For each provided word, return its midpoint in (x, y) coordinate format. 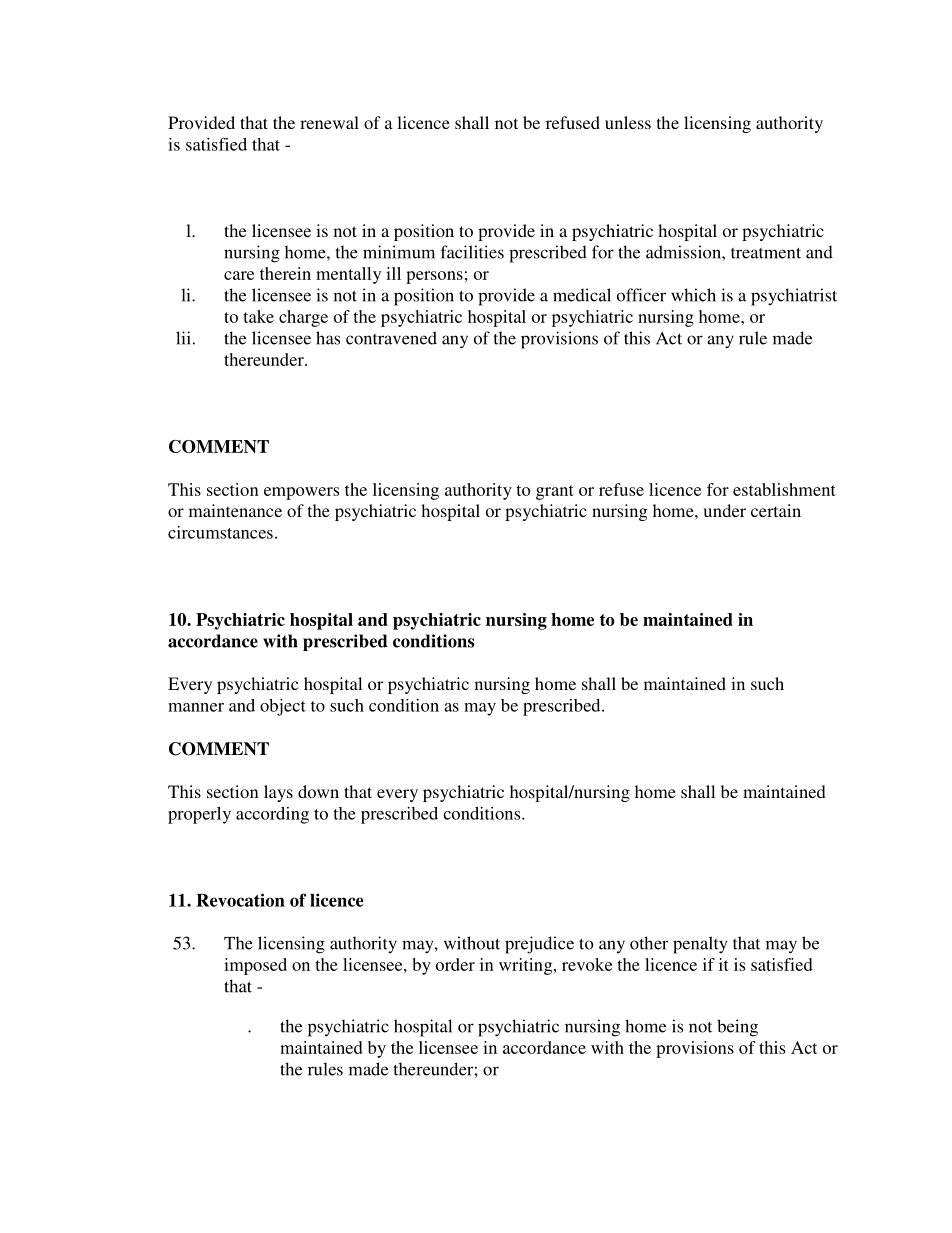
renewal (329, 122)
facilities (472, 252)
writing (527, 966)
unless (628, 122)
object (283, 707)
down (318, 791)
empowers (301, 493)
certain (776, 510)
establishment (784, 489)
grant (555, 492)
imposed (255, 966)
